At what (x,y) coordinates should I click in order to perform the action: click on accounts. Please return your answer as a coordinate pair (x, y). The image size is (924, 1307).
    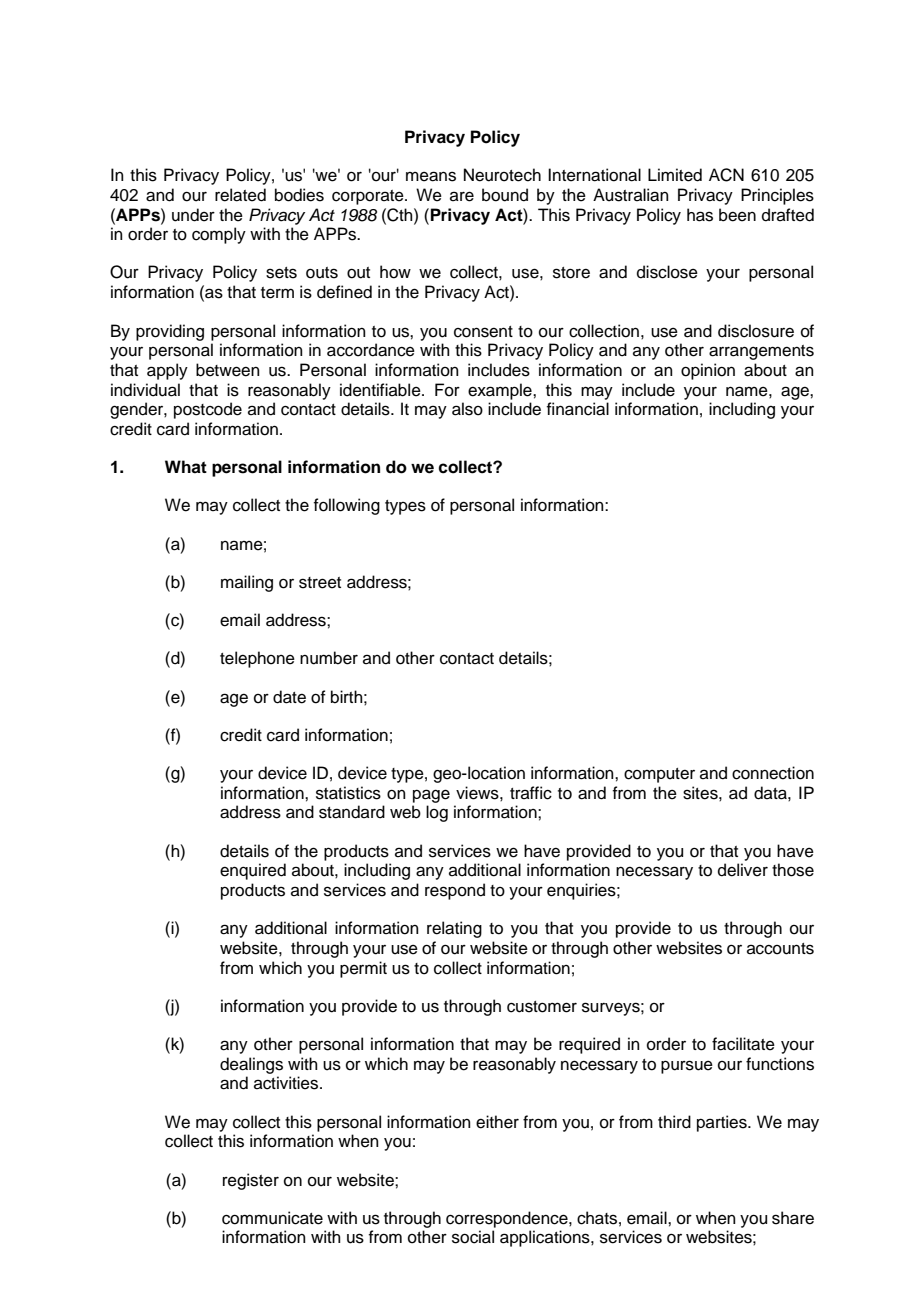
    Looking at the image, I should click on (780, 949).
